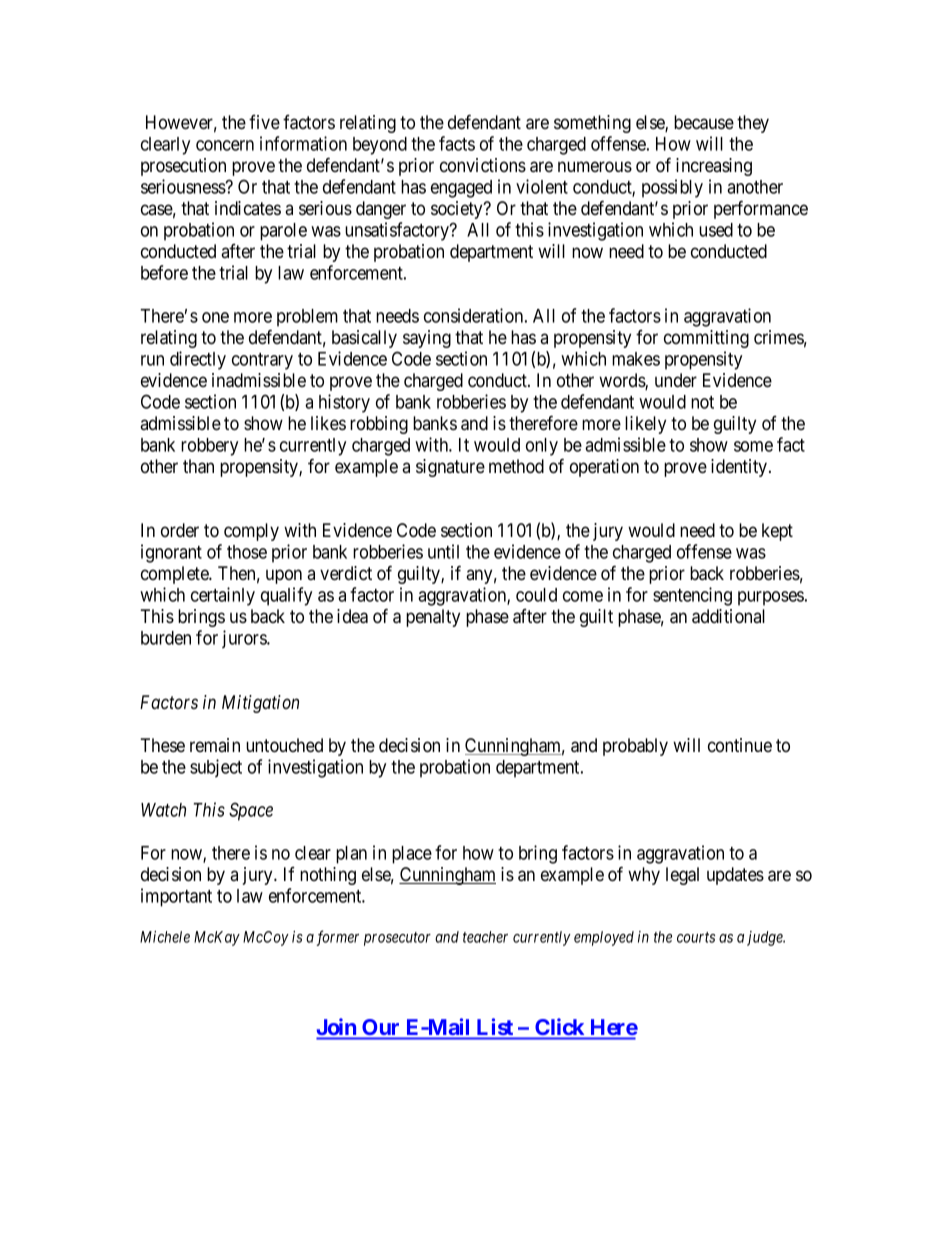  Describe the element at coordinates (209, 447) in the image. I see `robbery` at that location.
